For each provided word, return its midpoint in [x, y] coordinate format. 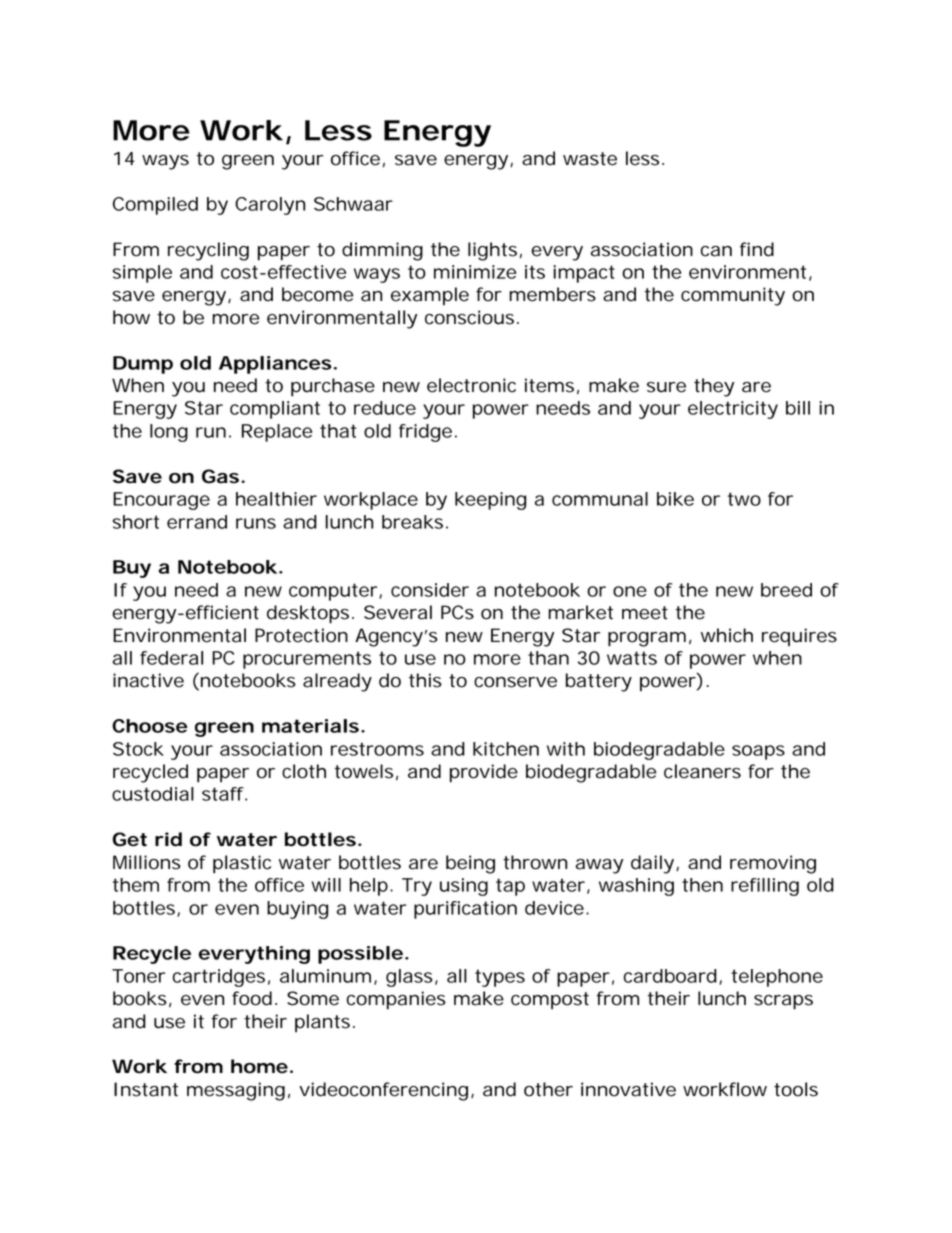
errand [197, 522]
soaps [758, 752]
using [464, 887]
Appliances [275, 365]
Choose [150, 726]
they [714, 387]
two [744, 499]
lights [492, 251]
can [716, 251]
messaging [236, 1091]
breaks [412, 522]
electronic [471, 385]
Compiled [155, 206]
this [425, 680]
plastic [242, 864]
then [702, 885]
